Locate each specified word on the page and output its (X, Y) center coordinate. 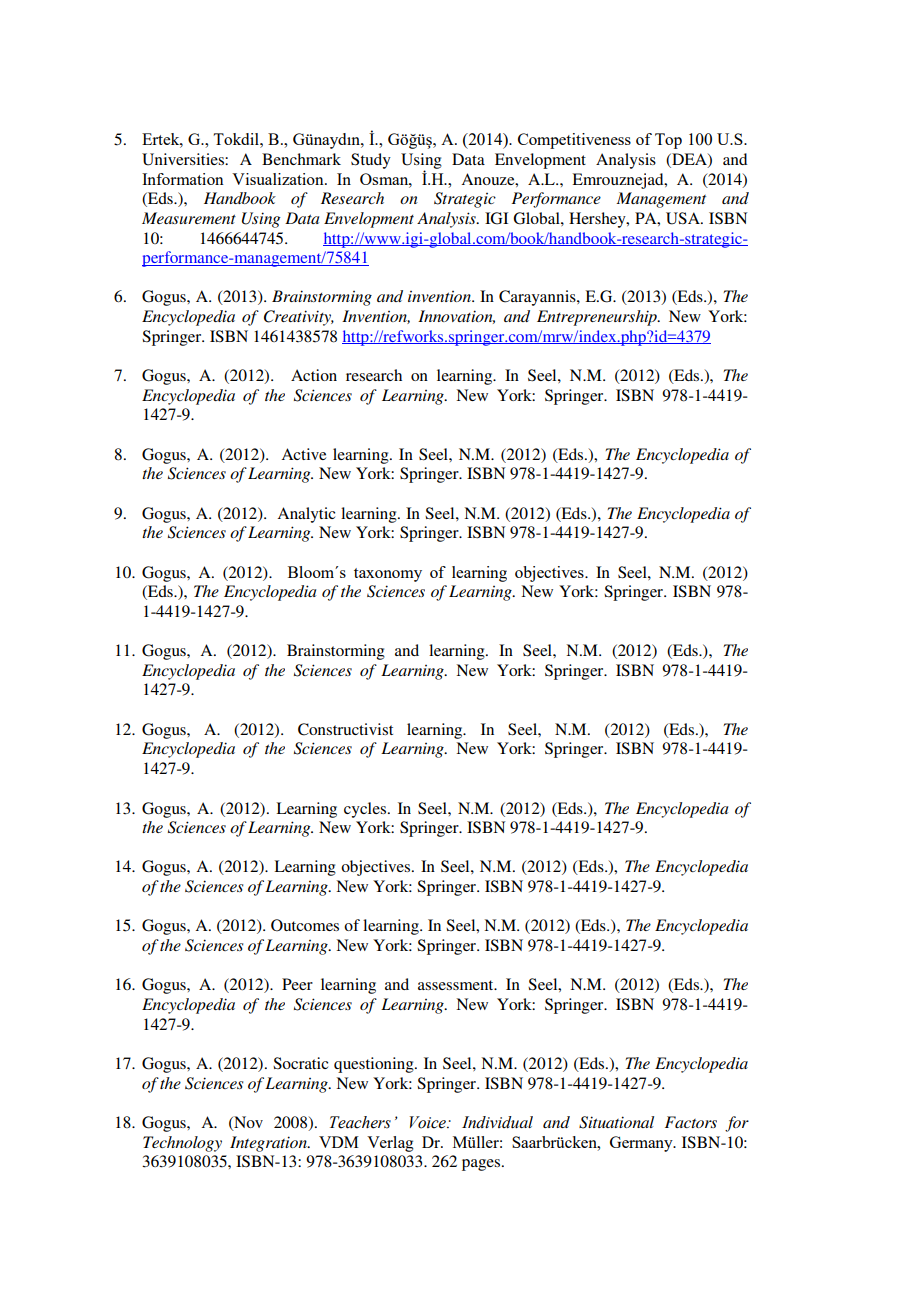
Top (668, 141)
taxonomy (388, 575)
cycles (366, 810)
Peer (297, 984)
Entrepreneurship (598, 318)
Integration (269, 1144)
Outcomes (305, 925)
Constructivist (345, 729)
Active (303, 454)
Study (371, 161)
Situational (616, 1122)
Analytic (306, 515)
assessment (457, 985)
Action (314, 375)
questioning (375, 1065)
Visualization (279, 179)
